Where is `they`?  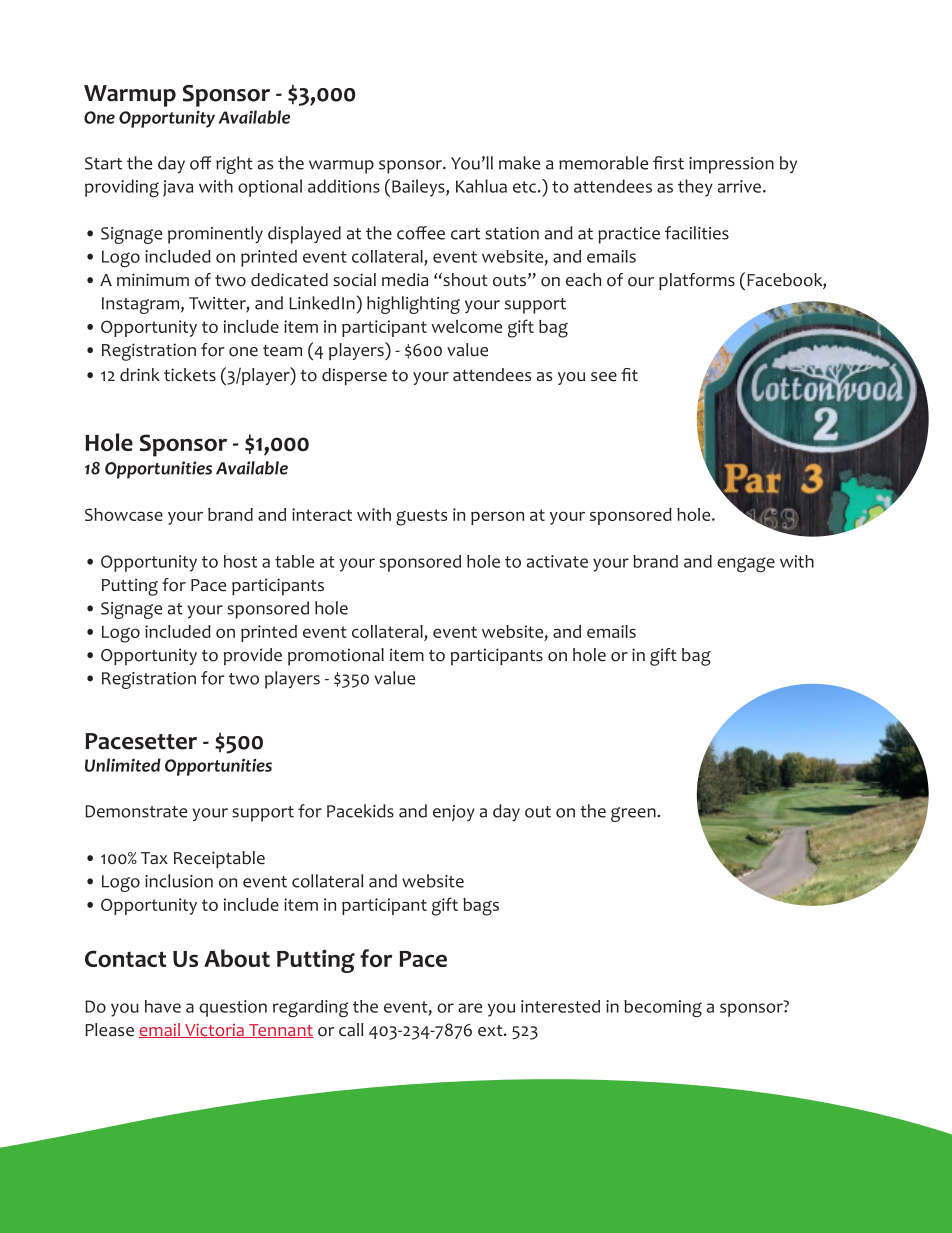
they is located at coordinates (695, 188).
